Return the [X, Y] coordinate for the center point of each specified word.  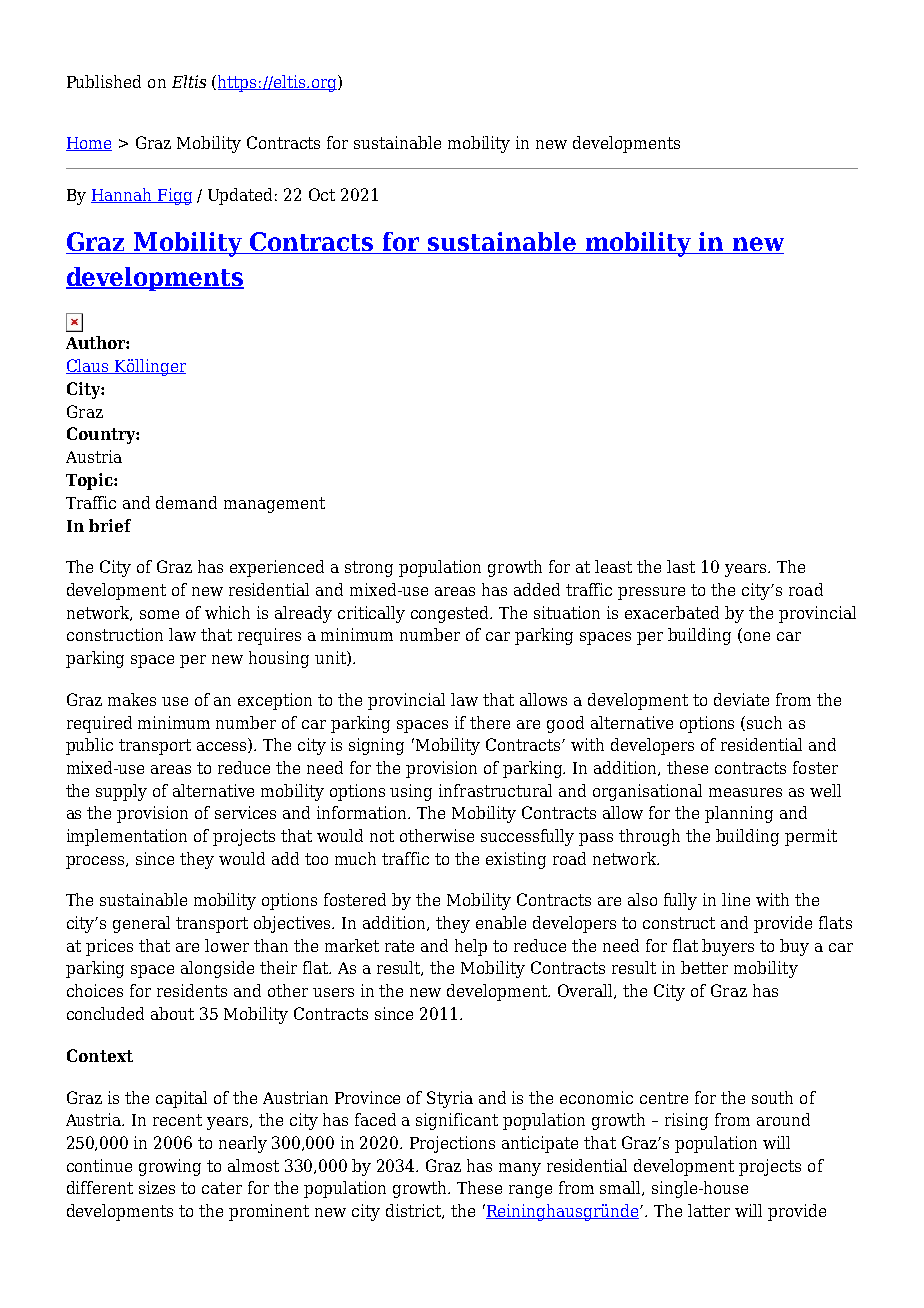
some [159, 614]
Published [104, 81]
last [681, 566]
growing [170, 1167]
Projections [452, 1144]
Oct [322, 194]
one [757, 636]
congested [451, 614]
